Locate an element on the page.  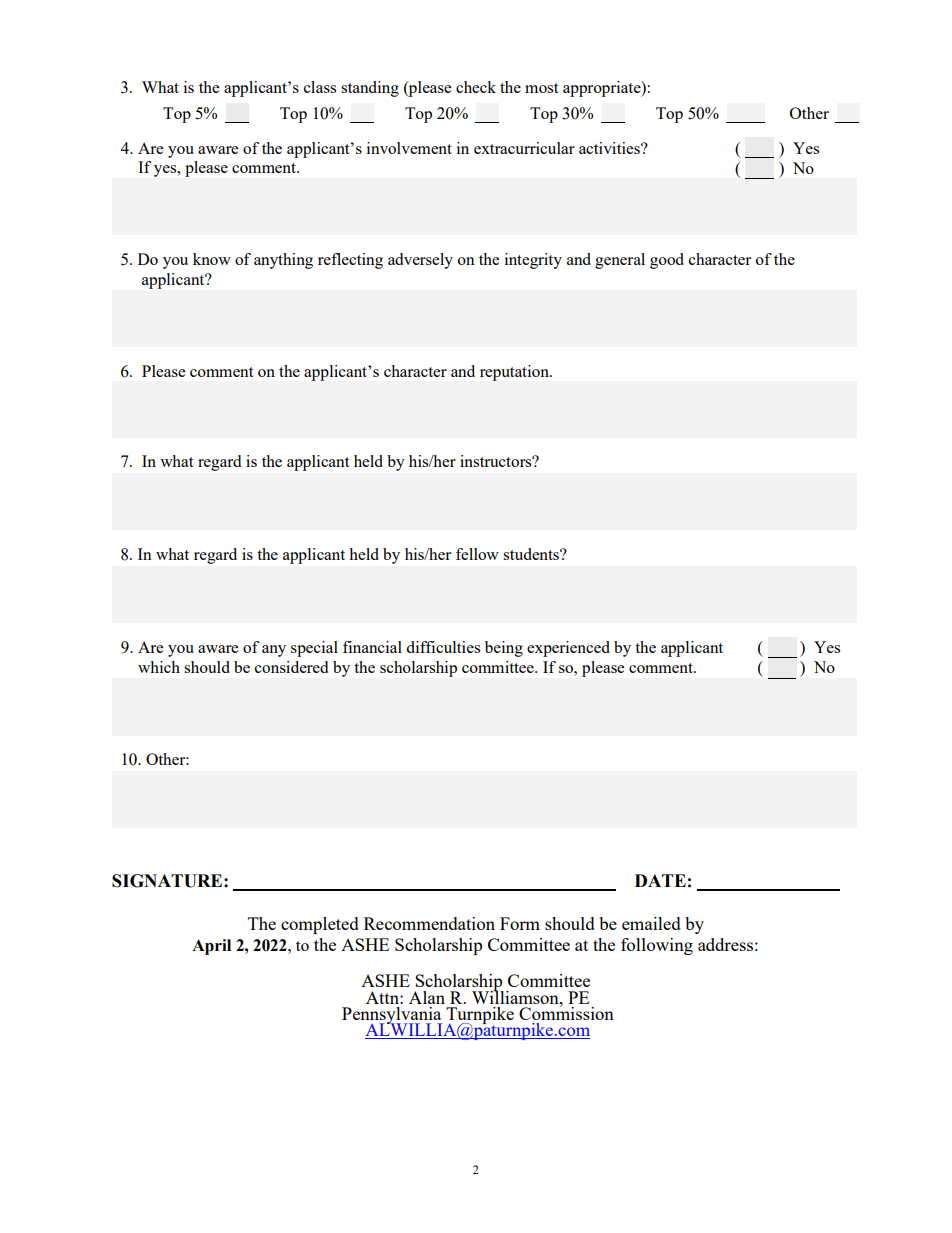
know is located at coordinates (212, 259).
